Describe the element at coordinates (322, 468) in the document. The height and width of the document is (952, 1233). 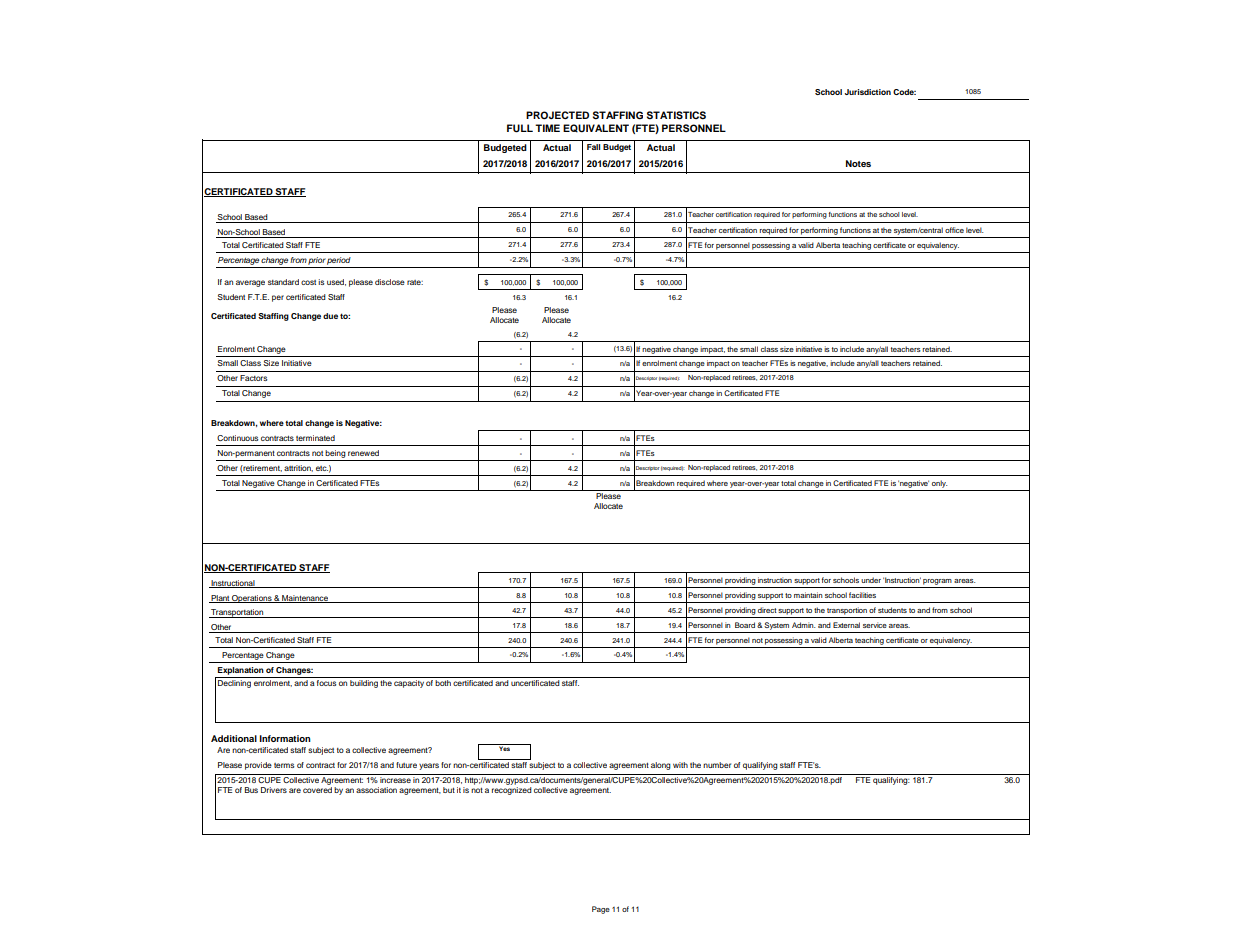
I see `etc` at that location.
